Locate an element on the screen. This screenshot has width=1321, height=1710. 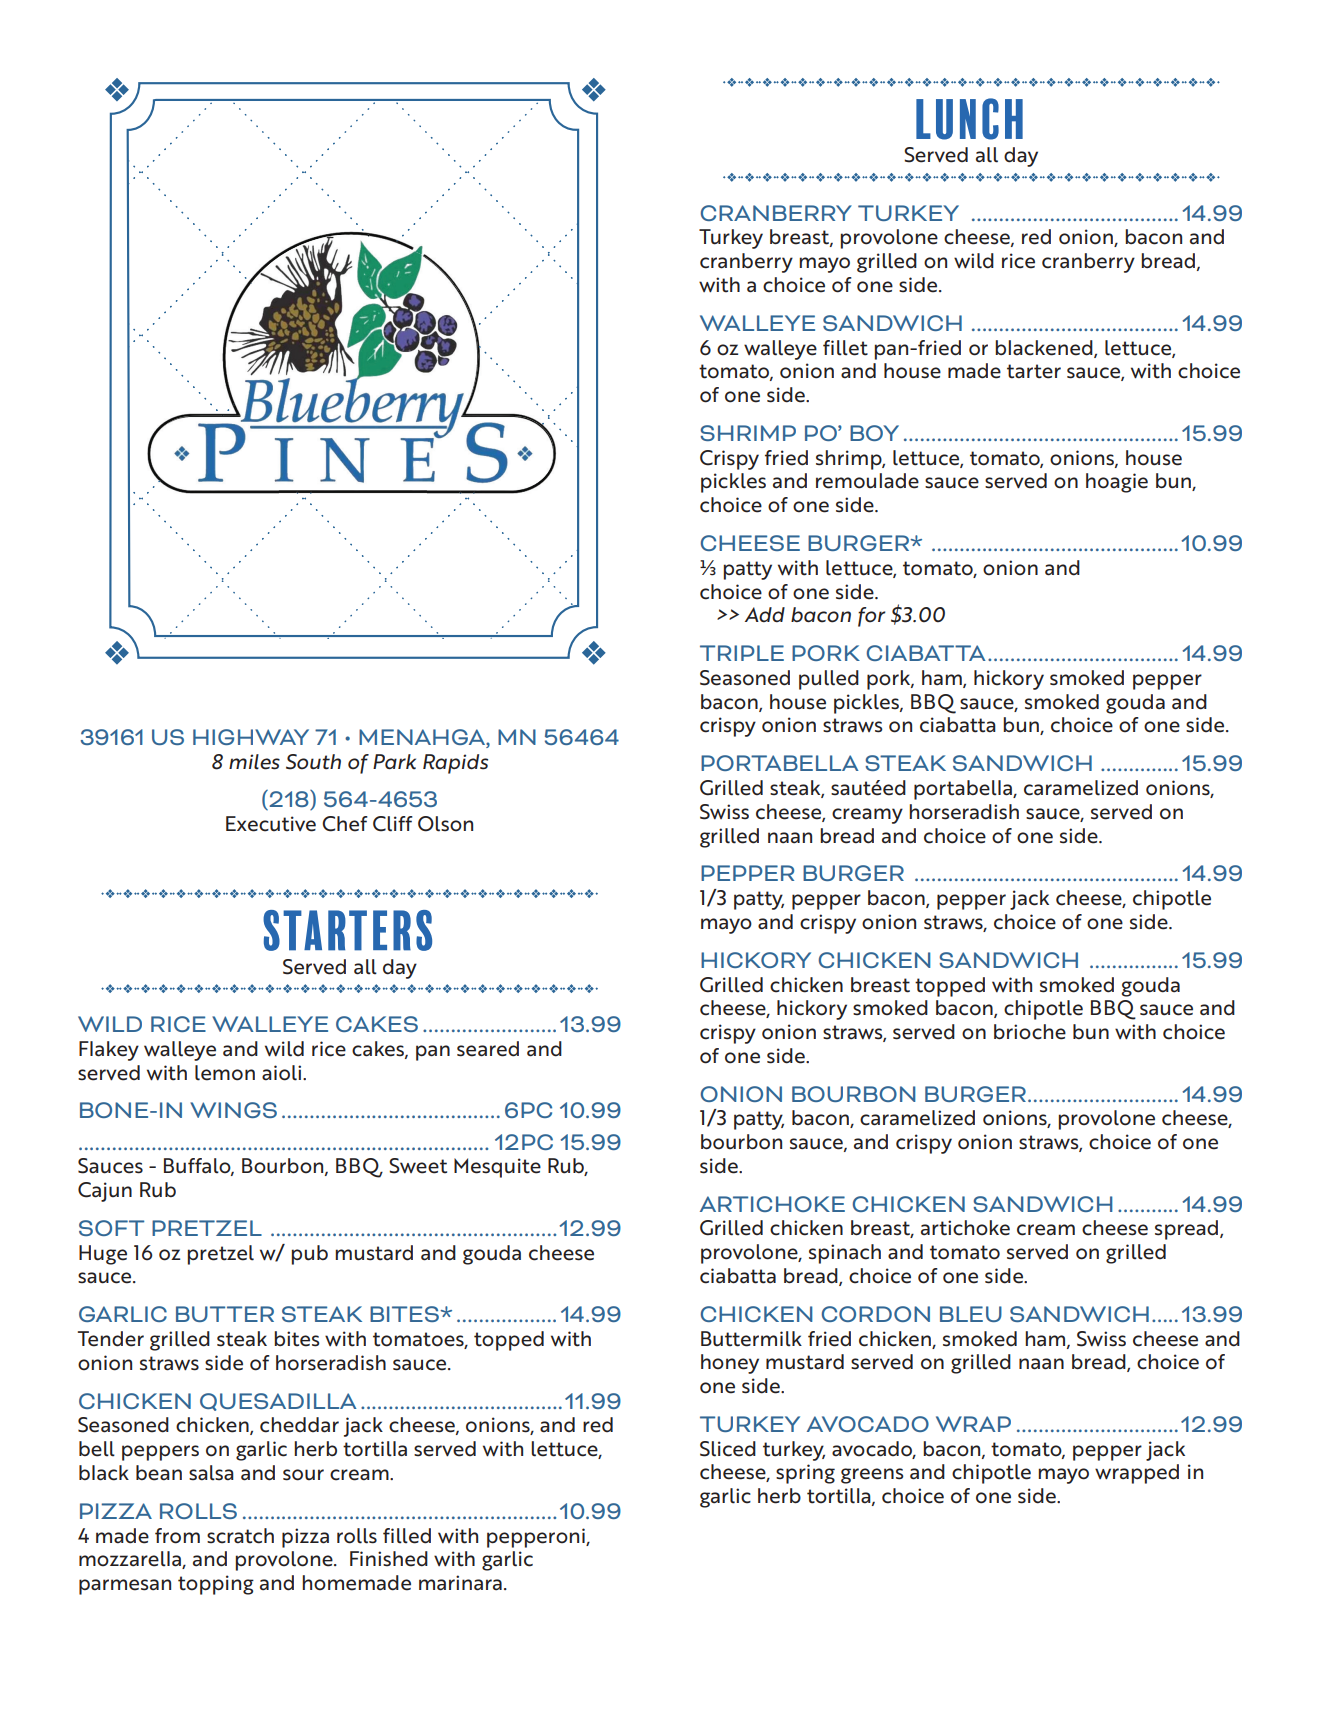
for is located at coordinates (872, 617).
